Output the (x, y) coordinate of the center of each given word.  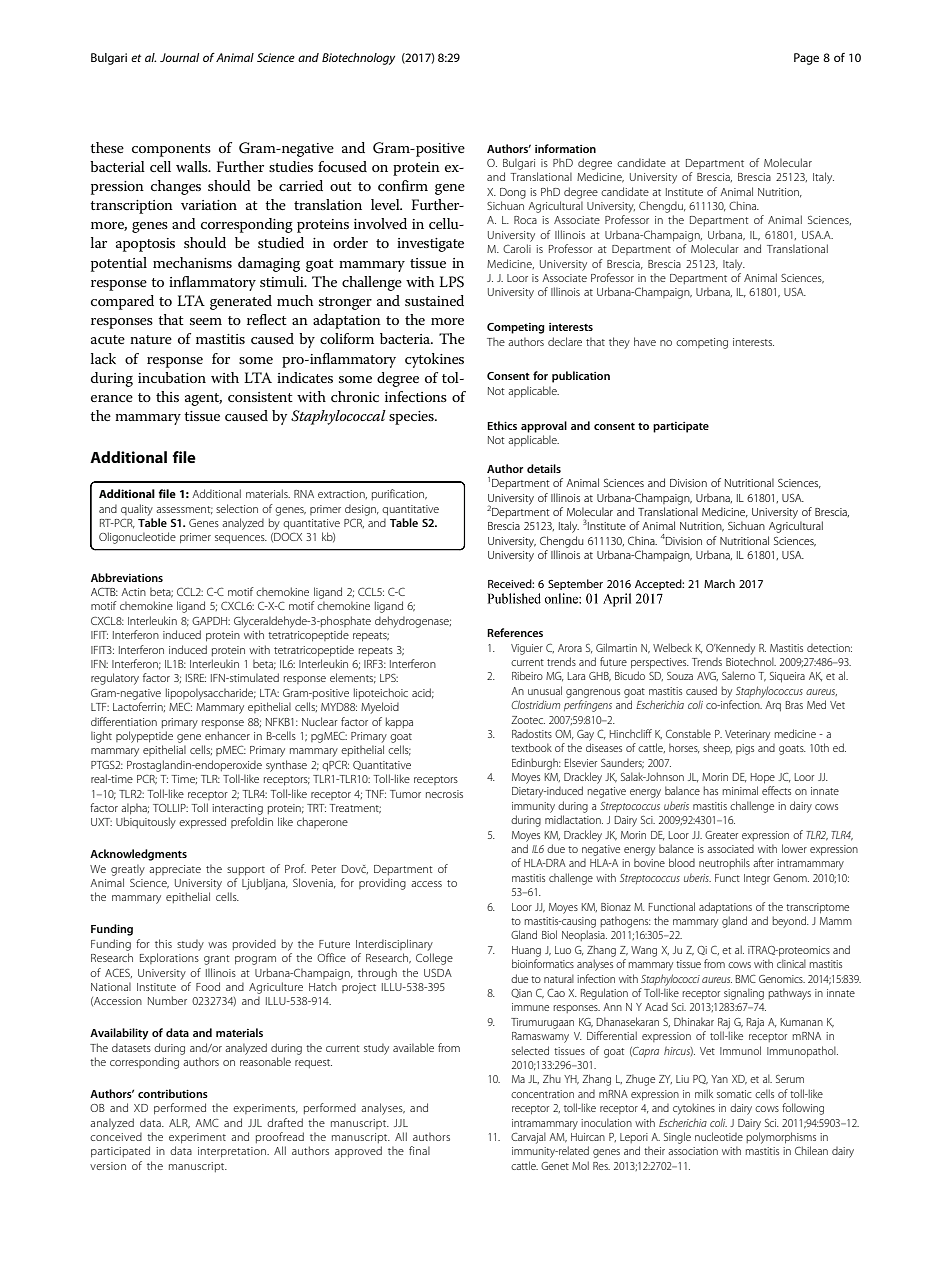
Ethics (502, 425)
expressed (202, 823)
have (645, 341)
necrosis (444, 794)
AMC (207, 1122)
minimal (740, 790)
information (565, 148)
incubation (172, 377)
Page (806, 59)
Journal (179, 57)
